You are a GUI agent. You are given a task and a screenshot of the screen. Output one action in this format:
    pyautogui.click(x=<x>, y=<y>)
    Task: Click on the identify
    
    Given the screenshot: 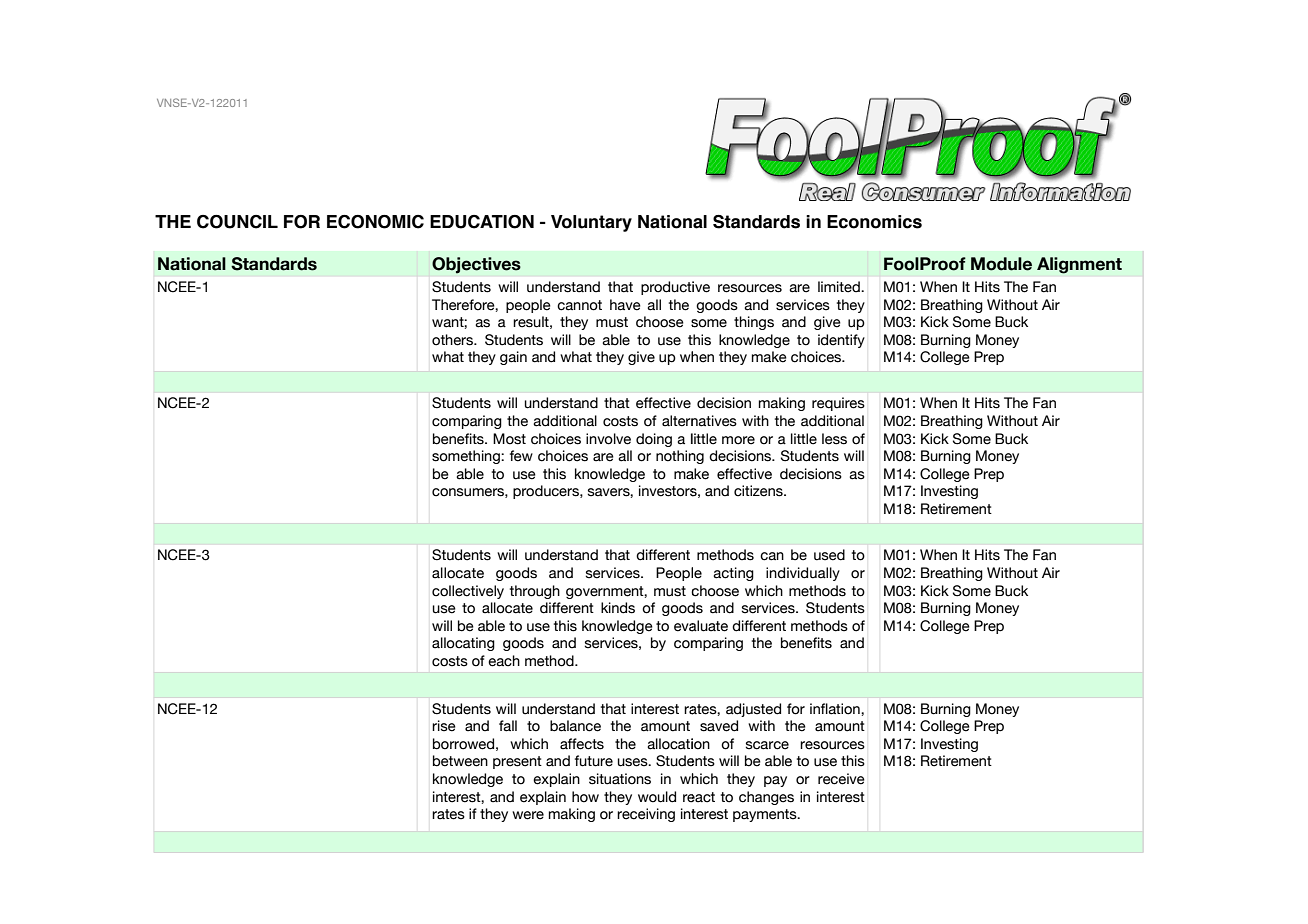 What is the action you would take?
    pyautogui.click(x=841, y=341)
